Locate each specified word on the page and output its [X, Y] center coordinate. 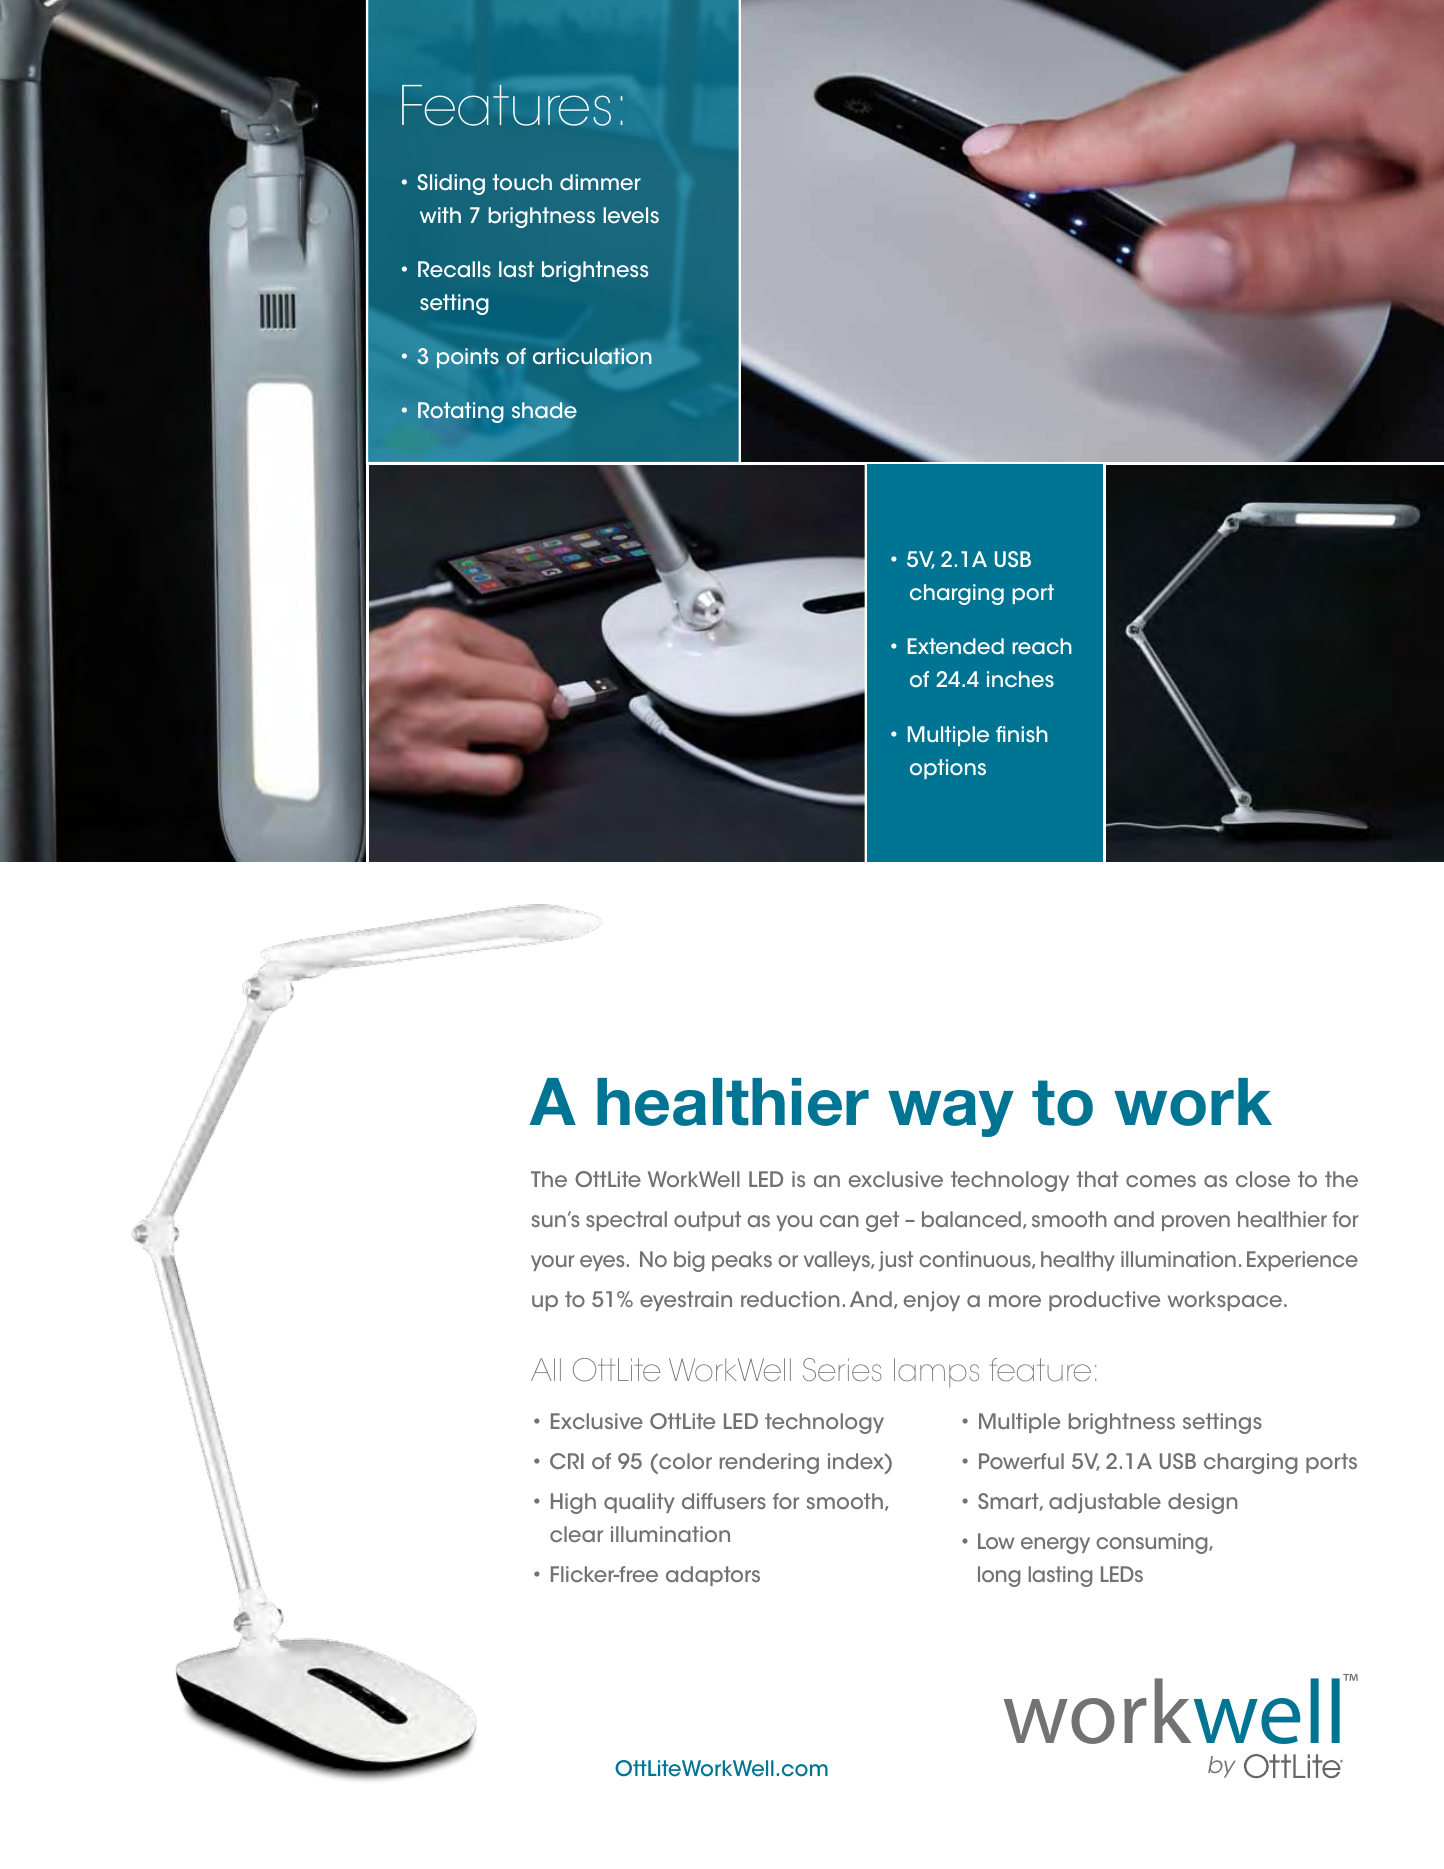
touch [522, 182]
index [857, 1461]
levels [631, 215]
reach [1042, 646]
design [1203, 1503]
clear [576, 1534]
